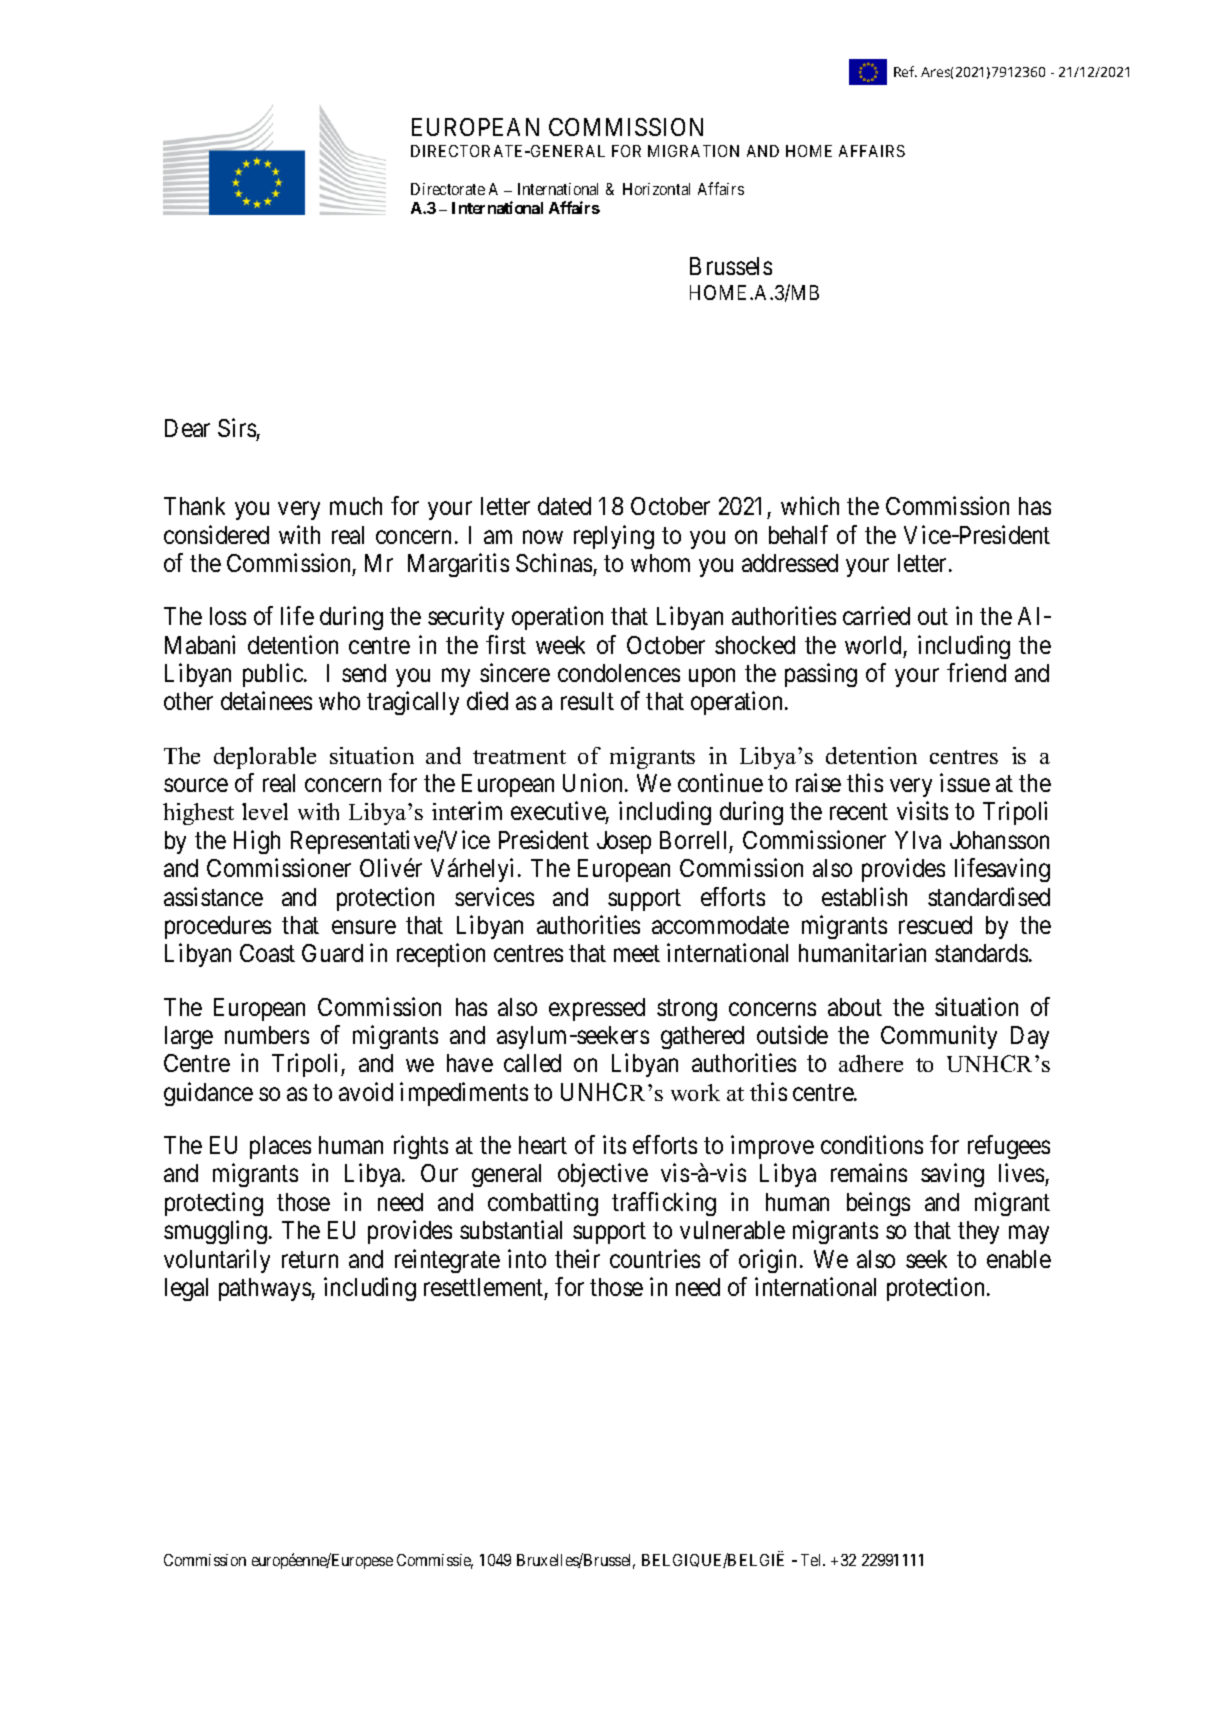 This screenshot has height=1733, width=1226. What do you see at coordinates (693, 151) in the screenshot?
I see `MIGRATION` at bounding box center [693, 151].
